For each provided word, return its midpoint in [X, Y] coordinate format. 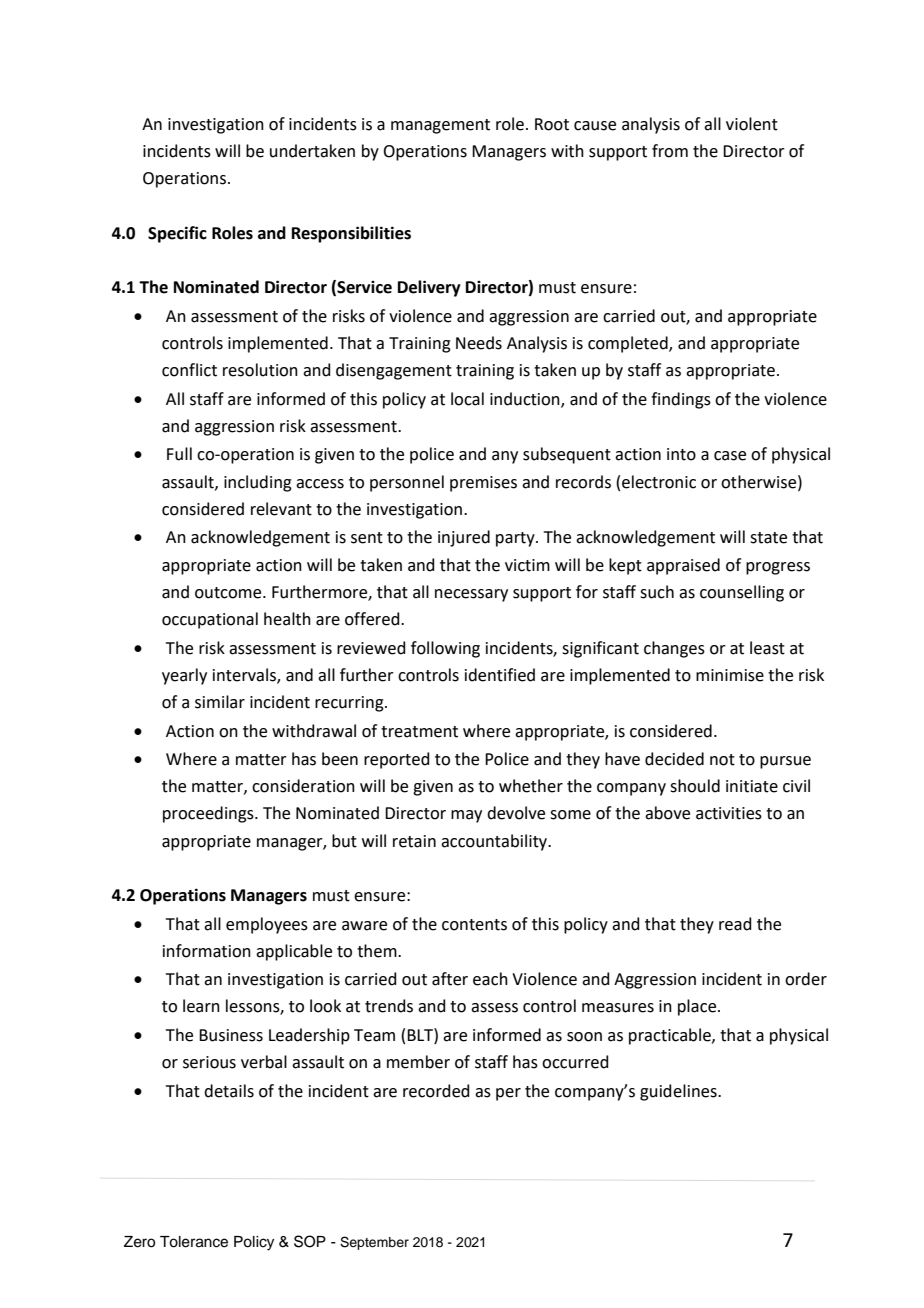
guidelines [679, 1092]
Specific [177, 234]
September [374, 1243]
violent [752, 124]
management [440, 126]
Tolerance [194, 1242]
